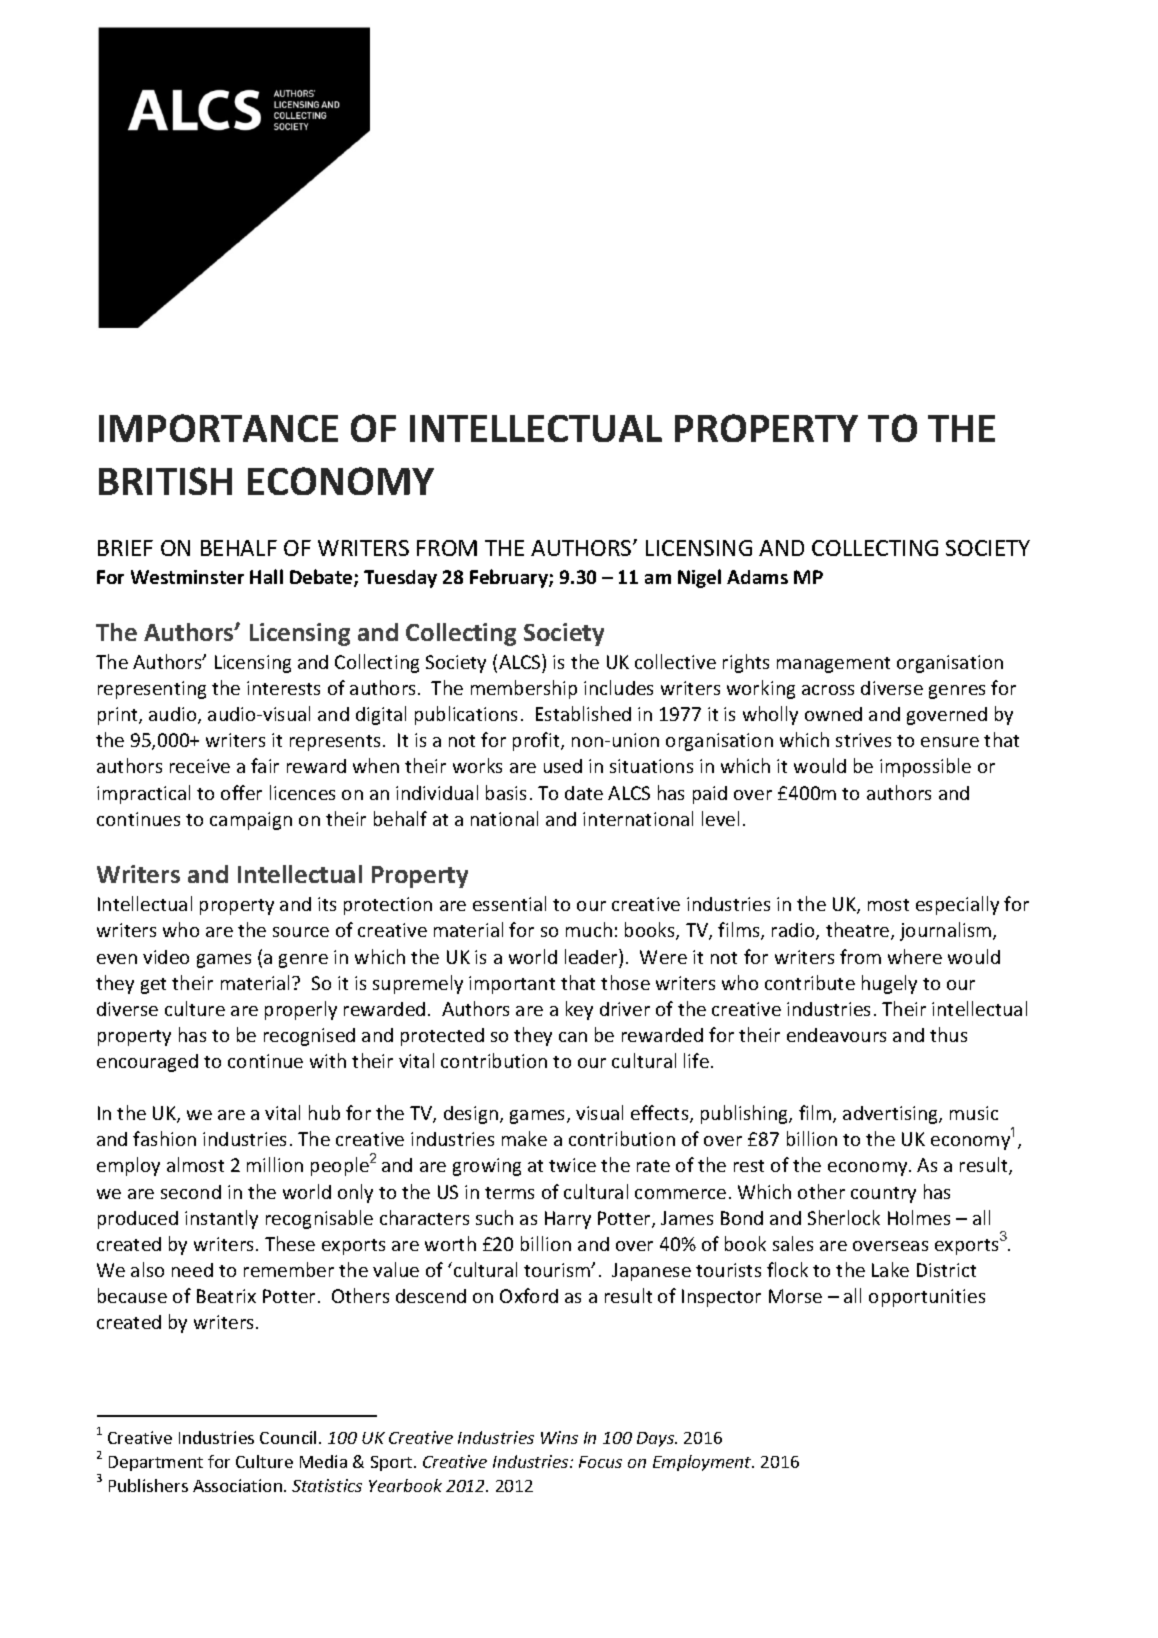 Image resolution: width=1158 pixels, height=1638 pixels. Describe the element at coordinates (859, 931) in the document. I see `theatre` at that location.
